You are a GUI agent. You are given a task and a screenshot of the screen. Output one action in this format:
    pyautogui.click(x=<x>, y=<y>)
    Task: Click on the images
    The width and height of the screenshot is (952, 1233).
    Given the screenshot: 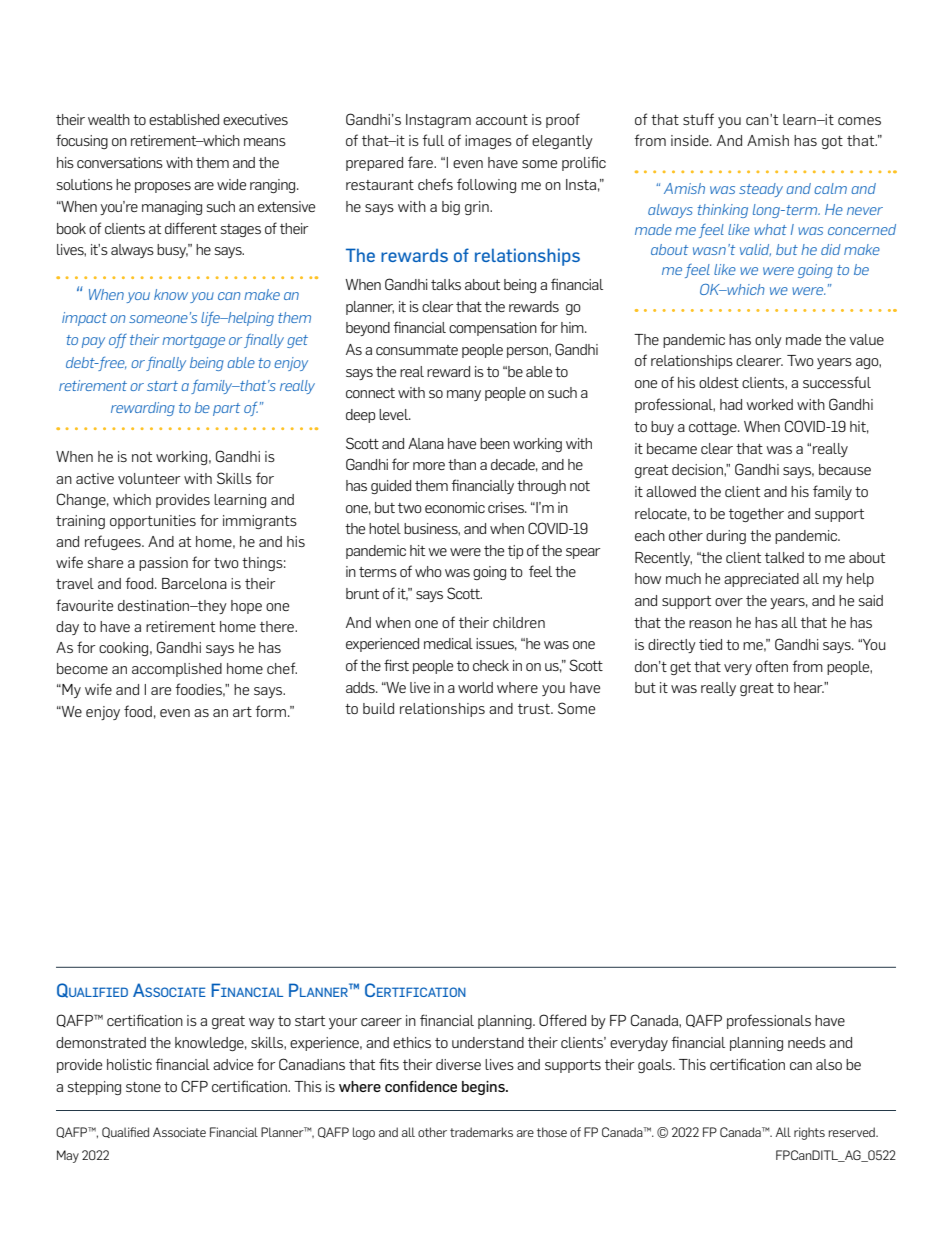 What is the action you would take?
    pyautogui.click(x=488, y=142)
